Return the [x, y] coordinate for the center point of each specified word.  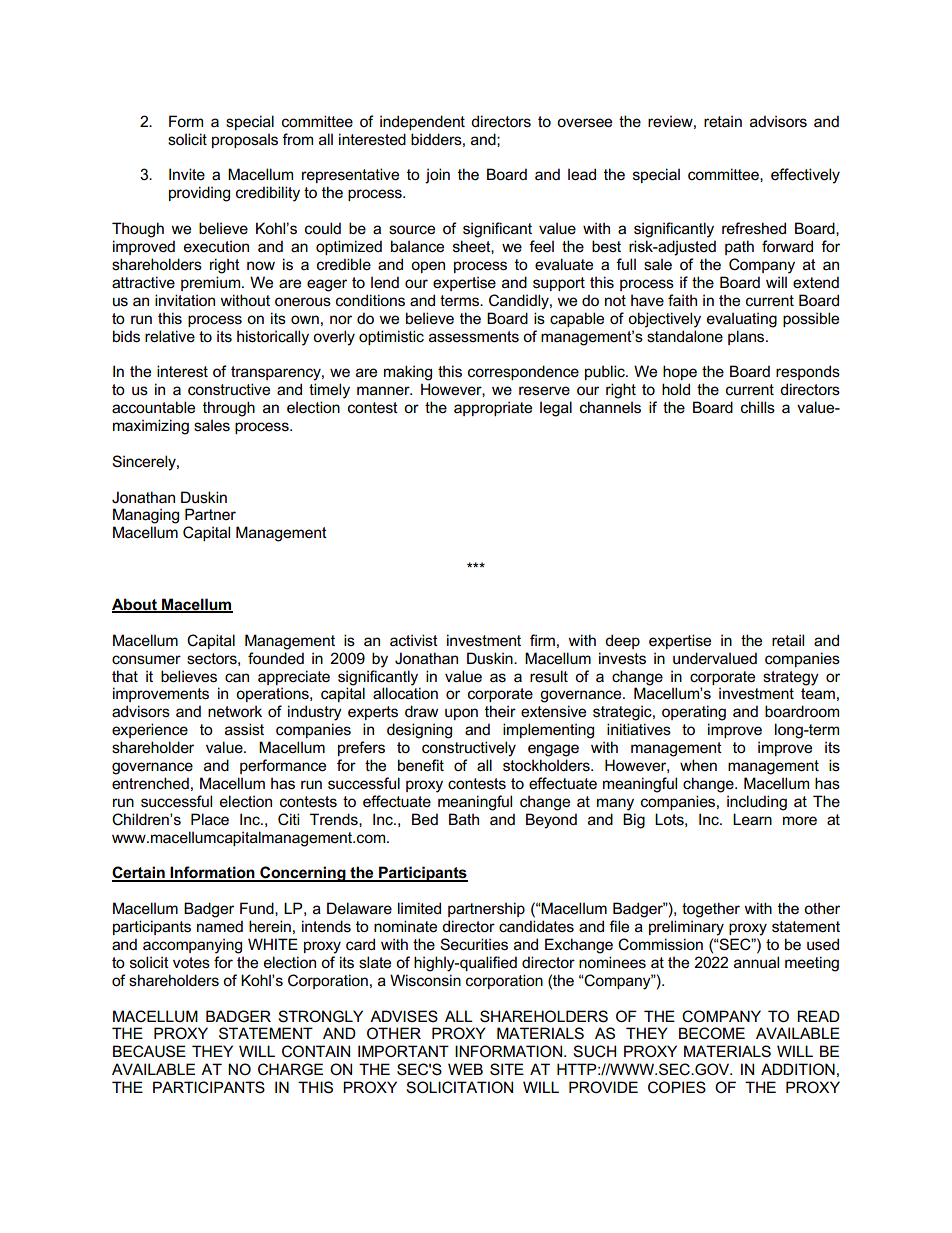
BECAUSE [149, 1051]
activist [414, 640]
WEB [465, 1069]
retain [723, 121]
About [135, 605]
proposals [245, 141]
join [437, 176]
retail [788, 640]
